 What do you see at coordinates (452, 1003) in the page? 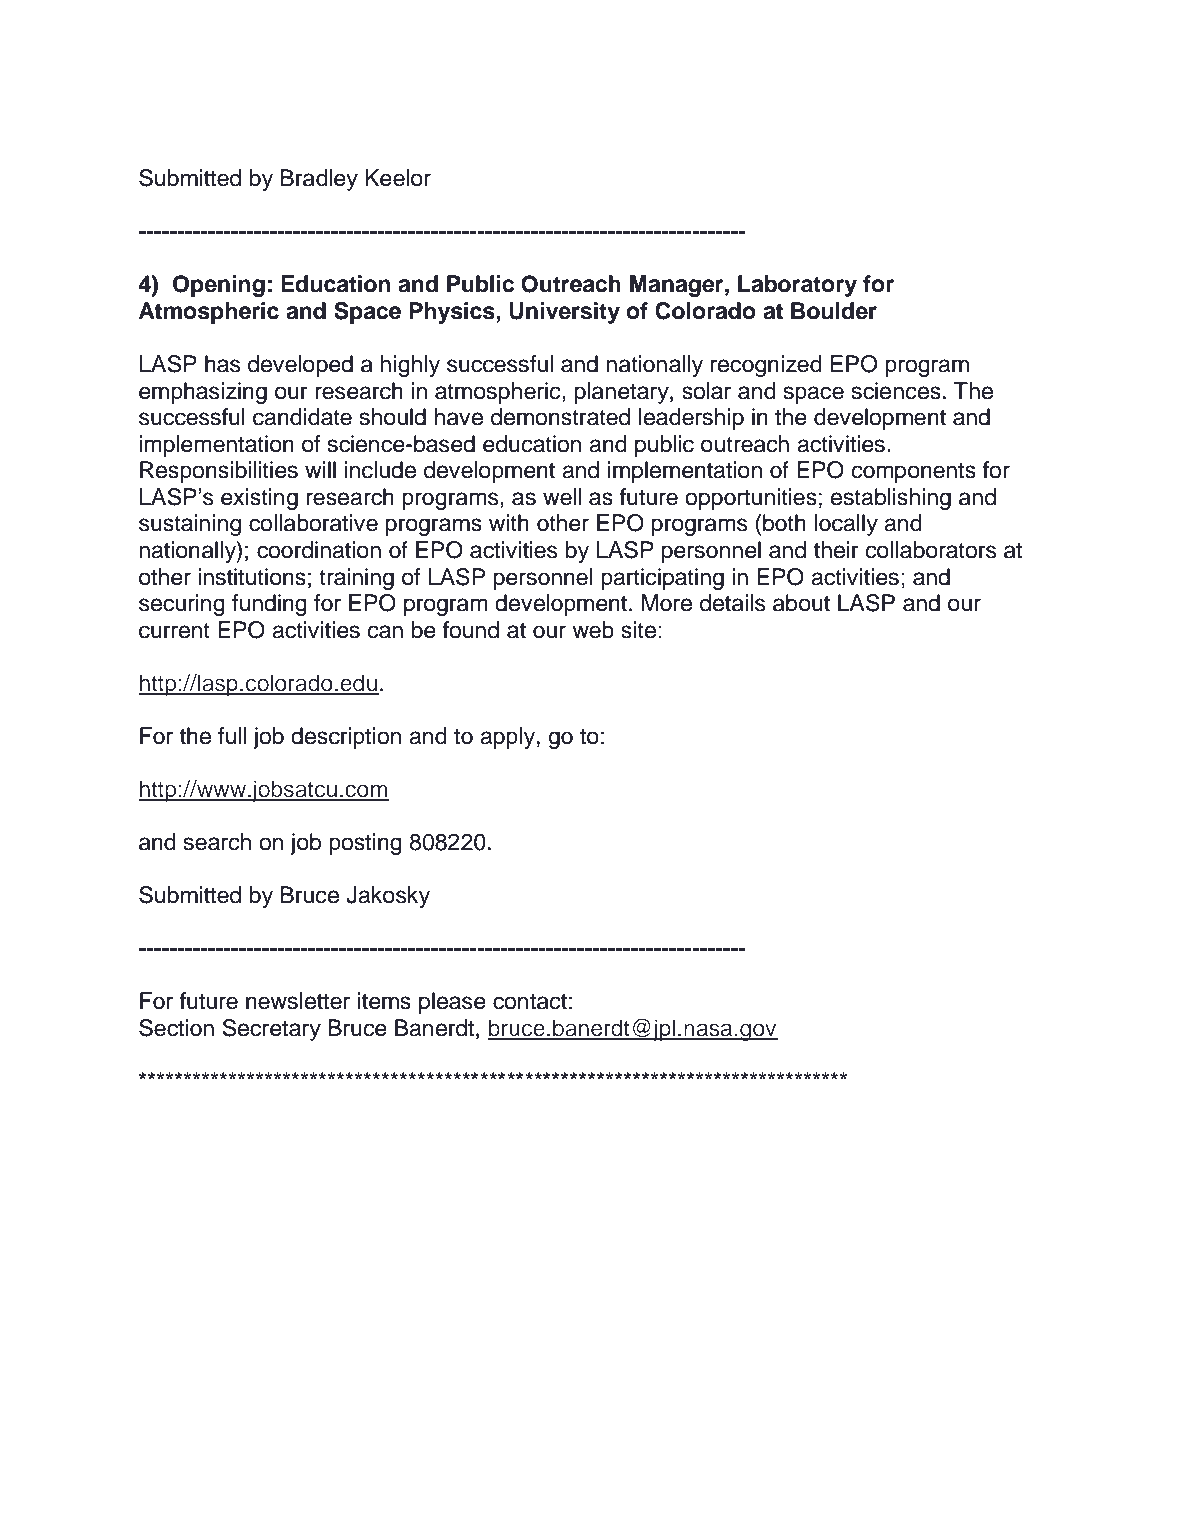
I see `please` at bounding box center [452, 1003].
